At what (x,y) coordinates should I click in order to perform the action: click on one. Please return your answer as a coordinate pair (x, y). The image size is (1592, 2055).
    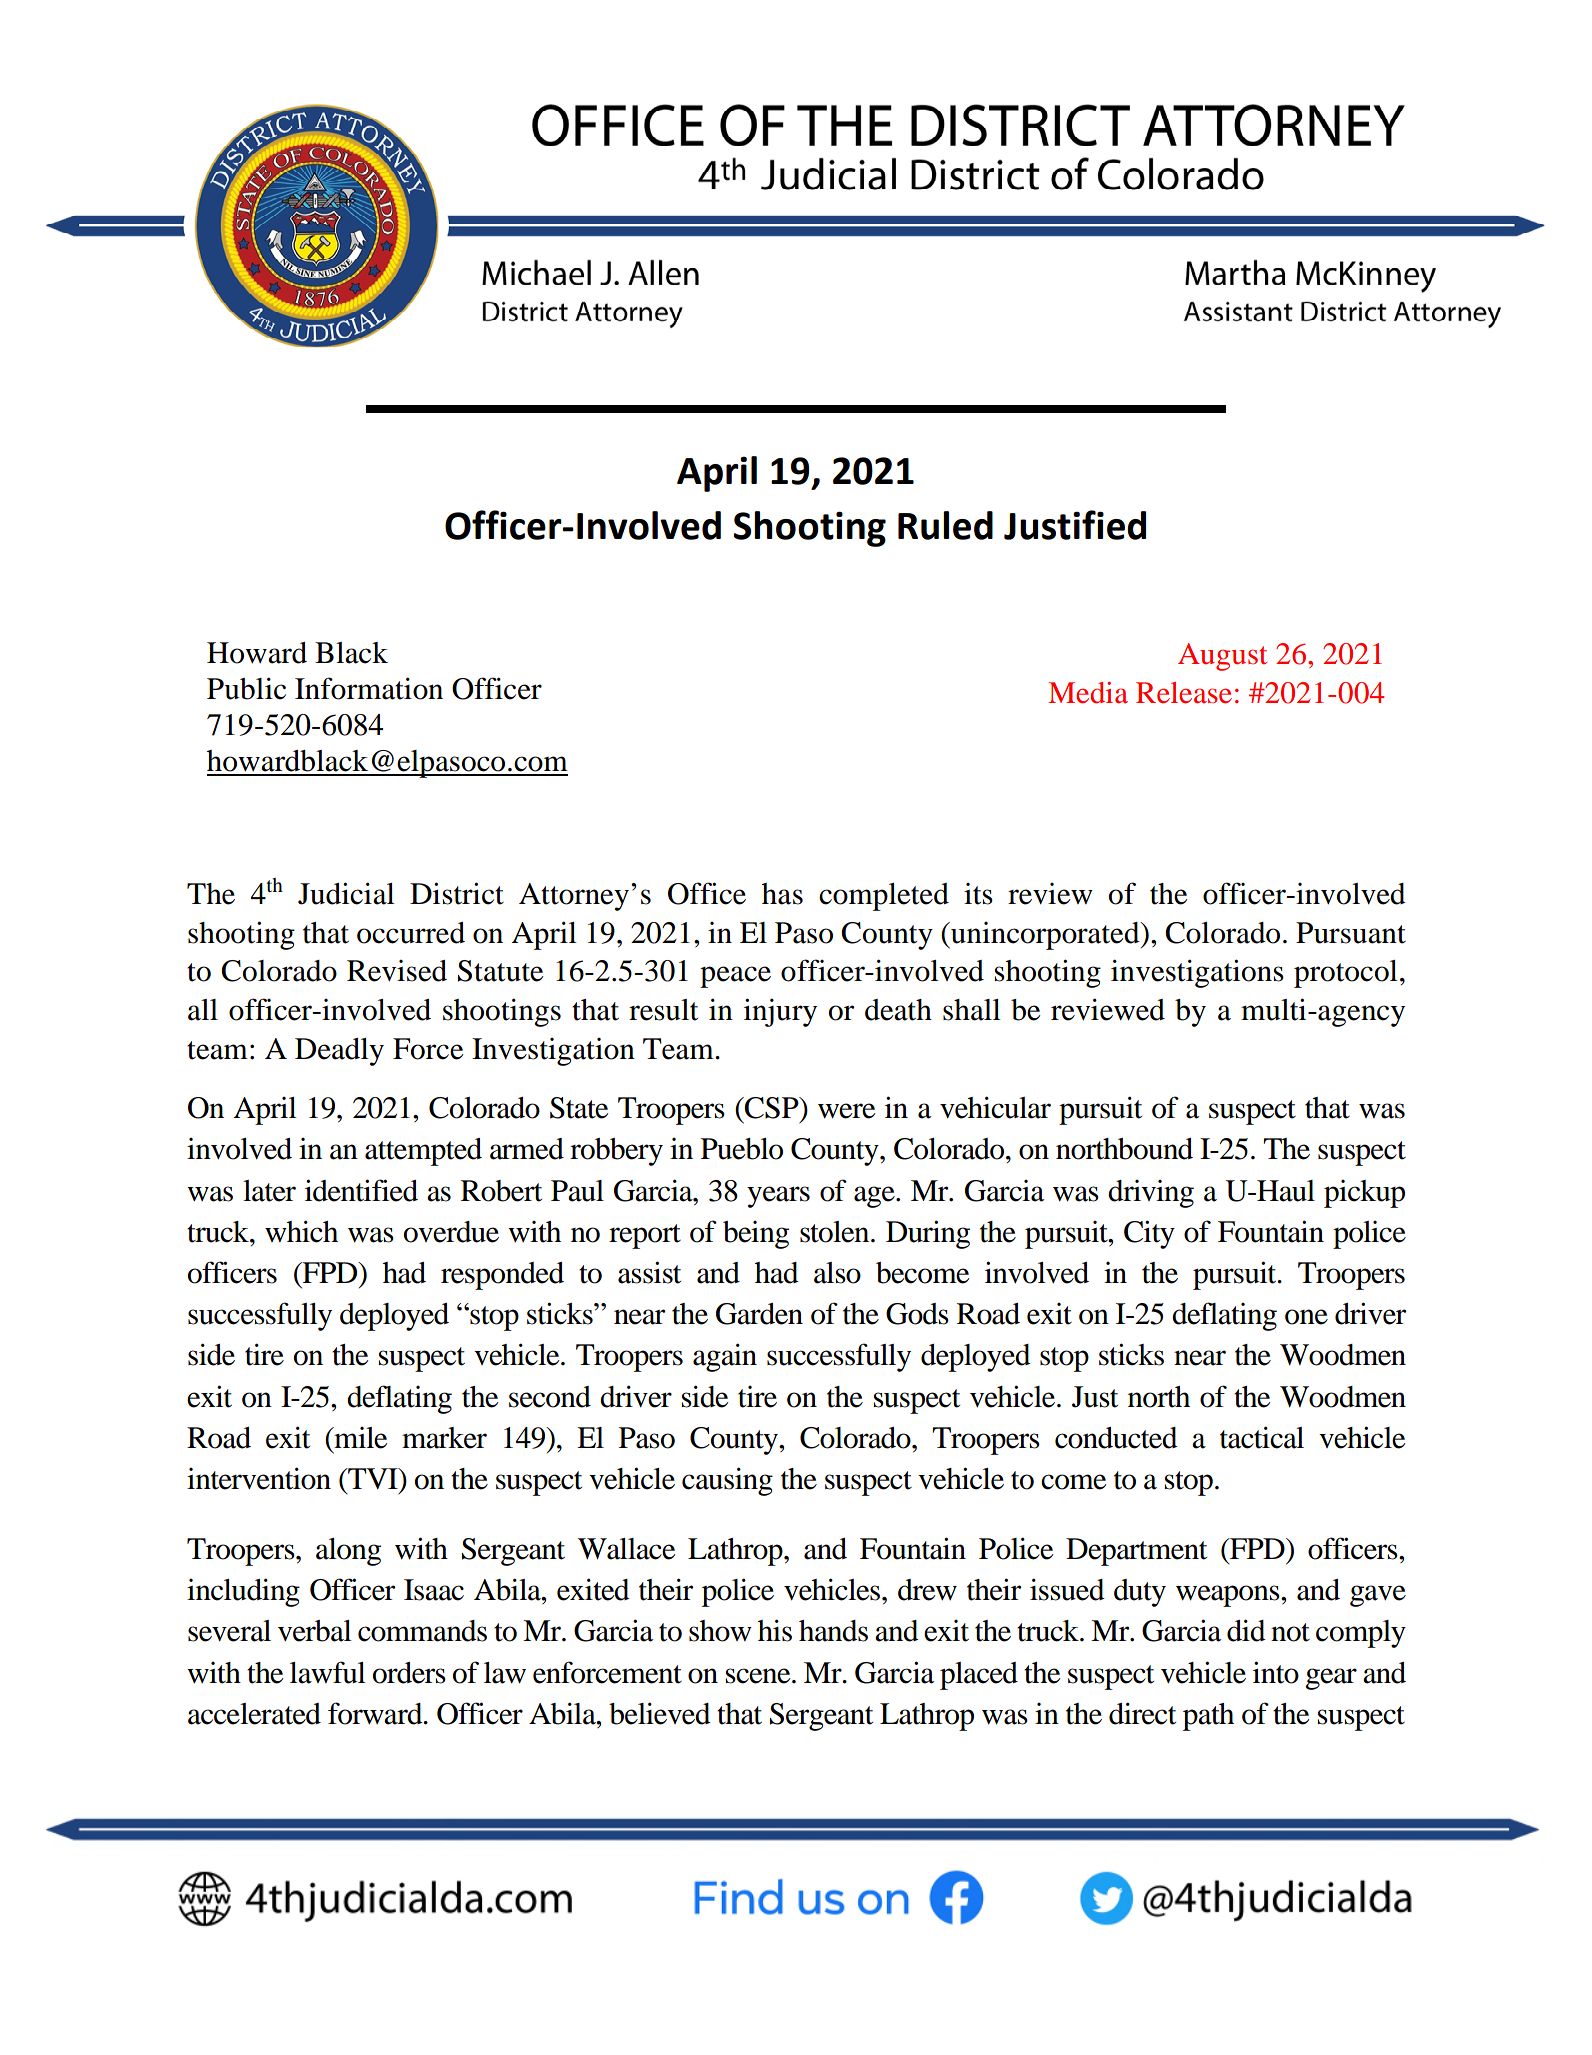
    Looking at the image, I should click on (1306, 1317).
